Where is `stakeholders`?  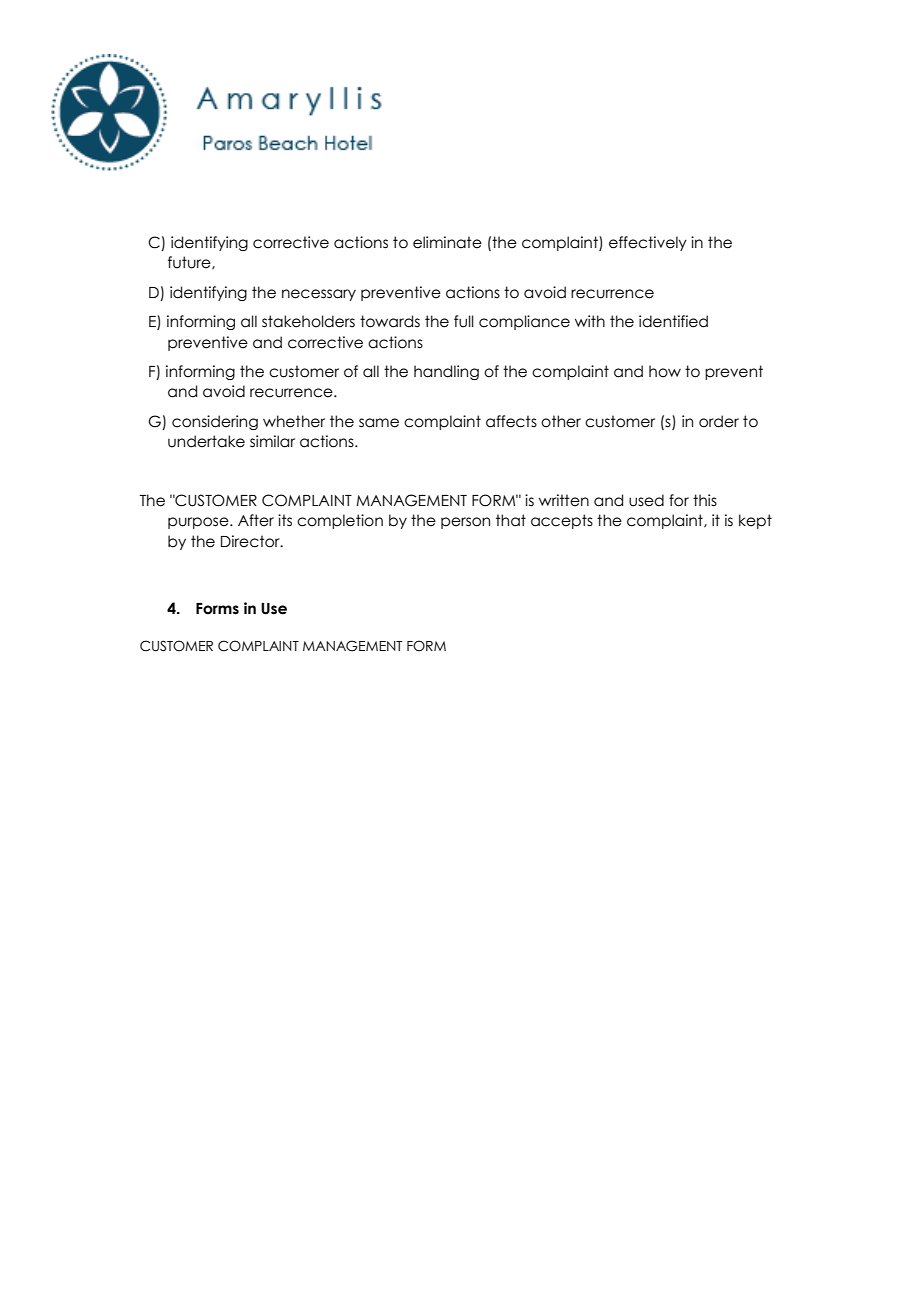 stakeholders is located at coordinates (308, 321).
